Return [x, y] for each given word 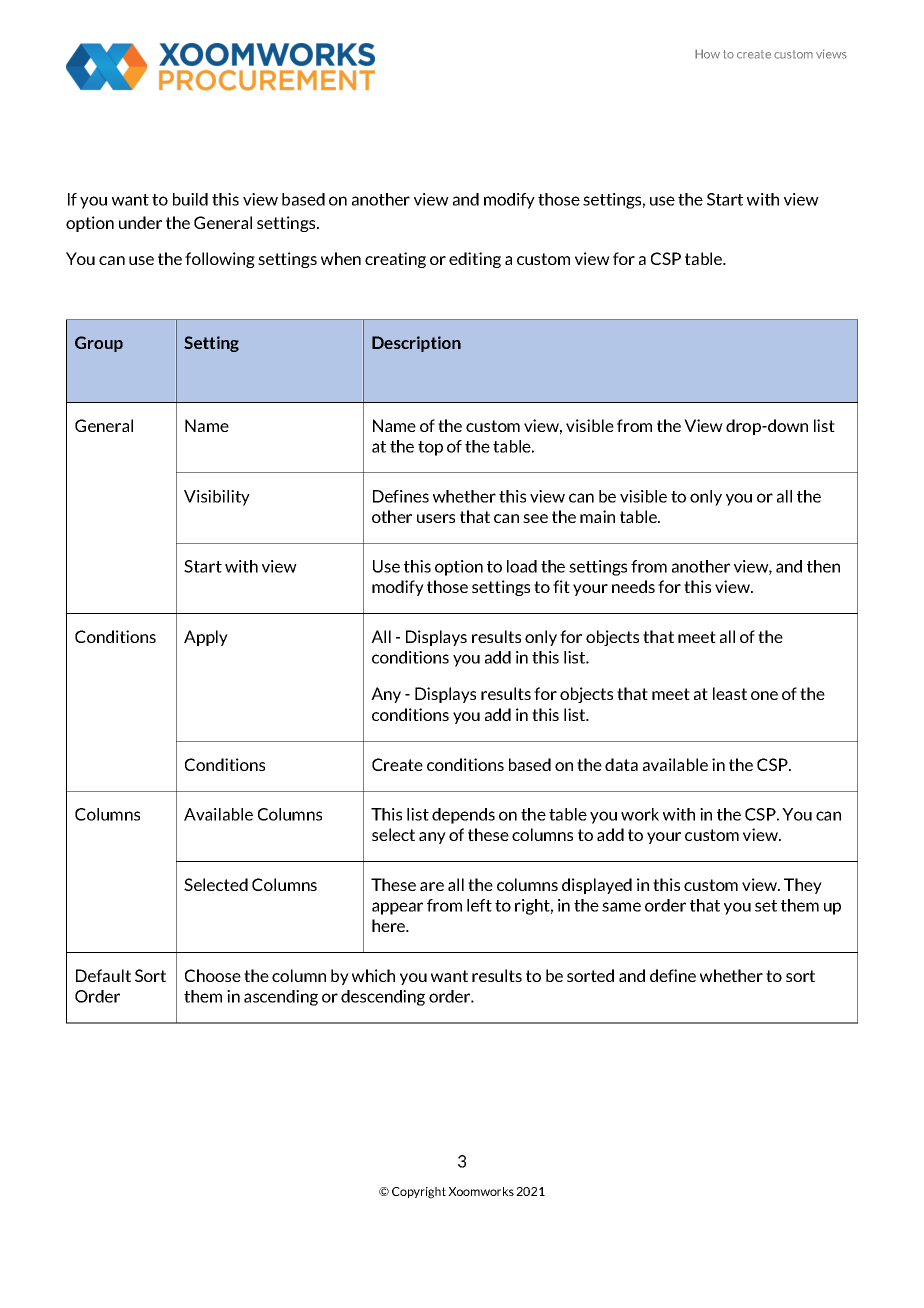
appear [397, 908]
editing [475, 260]
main [597, 516]
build [190, 199]
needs [633, 586]
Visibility [217, 498]
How [707, 54]
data [621, 764]
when [341, 258]
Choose [213, 975]
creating [395, 260]
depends [463, 816]
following [220, 260]
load [522, 566]
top [430, 448]
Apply [206, 638]
